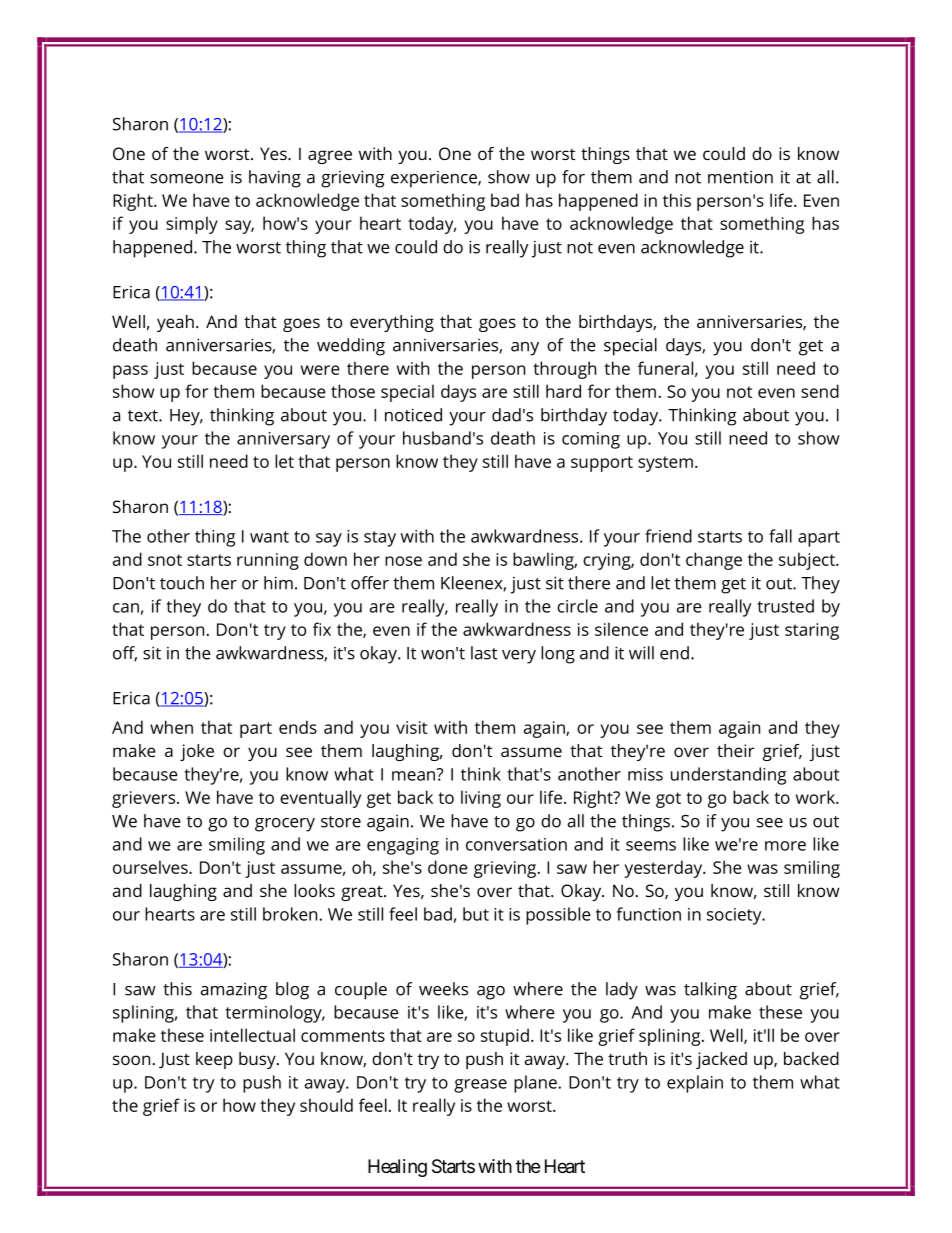 The width and height of the document is (952, 1233). What do you see at coordinates (187, 179) in the document?
I see `someone` at bounding box center [187, 179].
